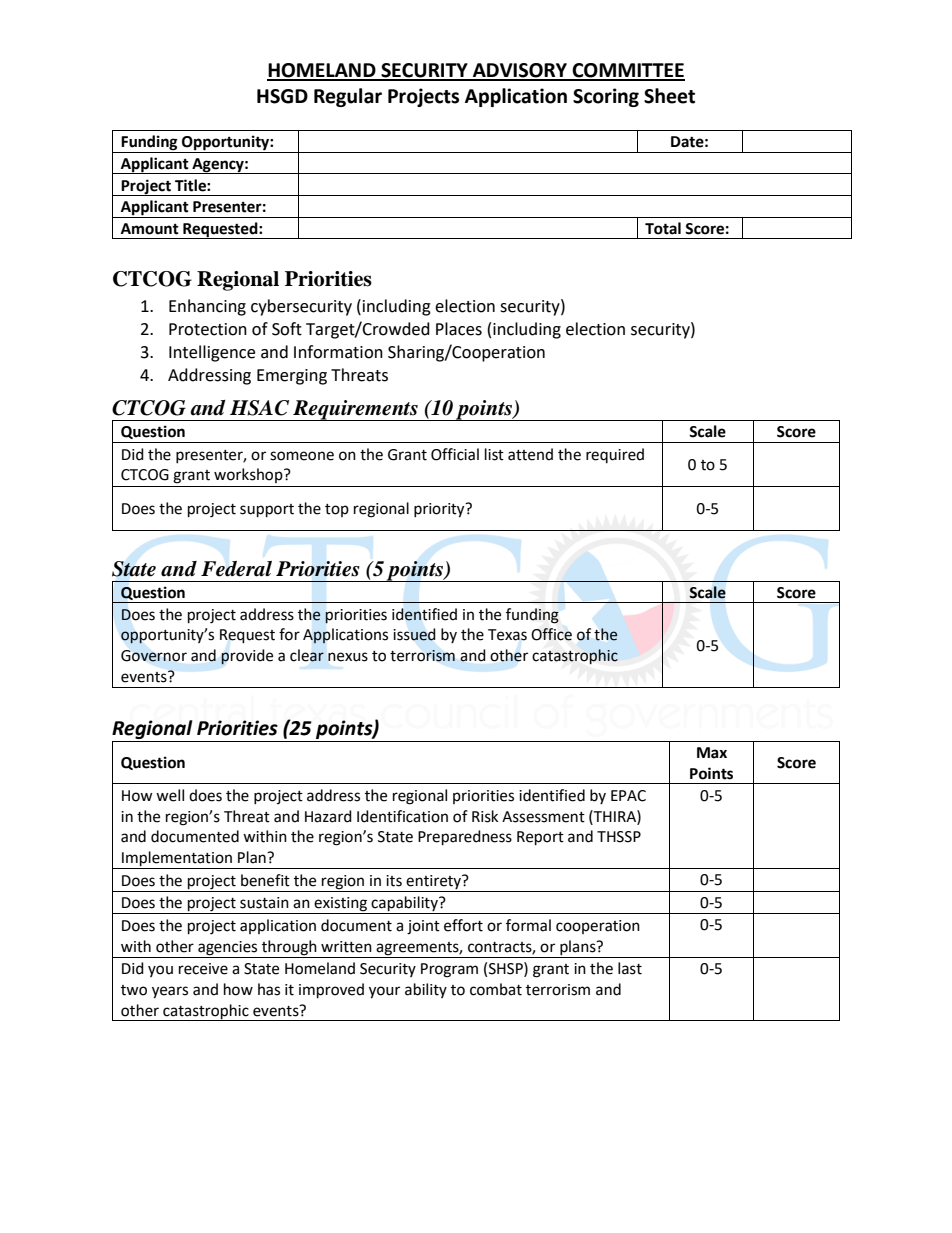 This page has height=1233, width=952. Describe the element at coordinates (236, 569) in the page. I see `Federal` at that location.
